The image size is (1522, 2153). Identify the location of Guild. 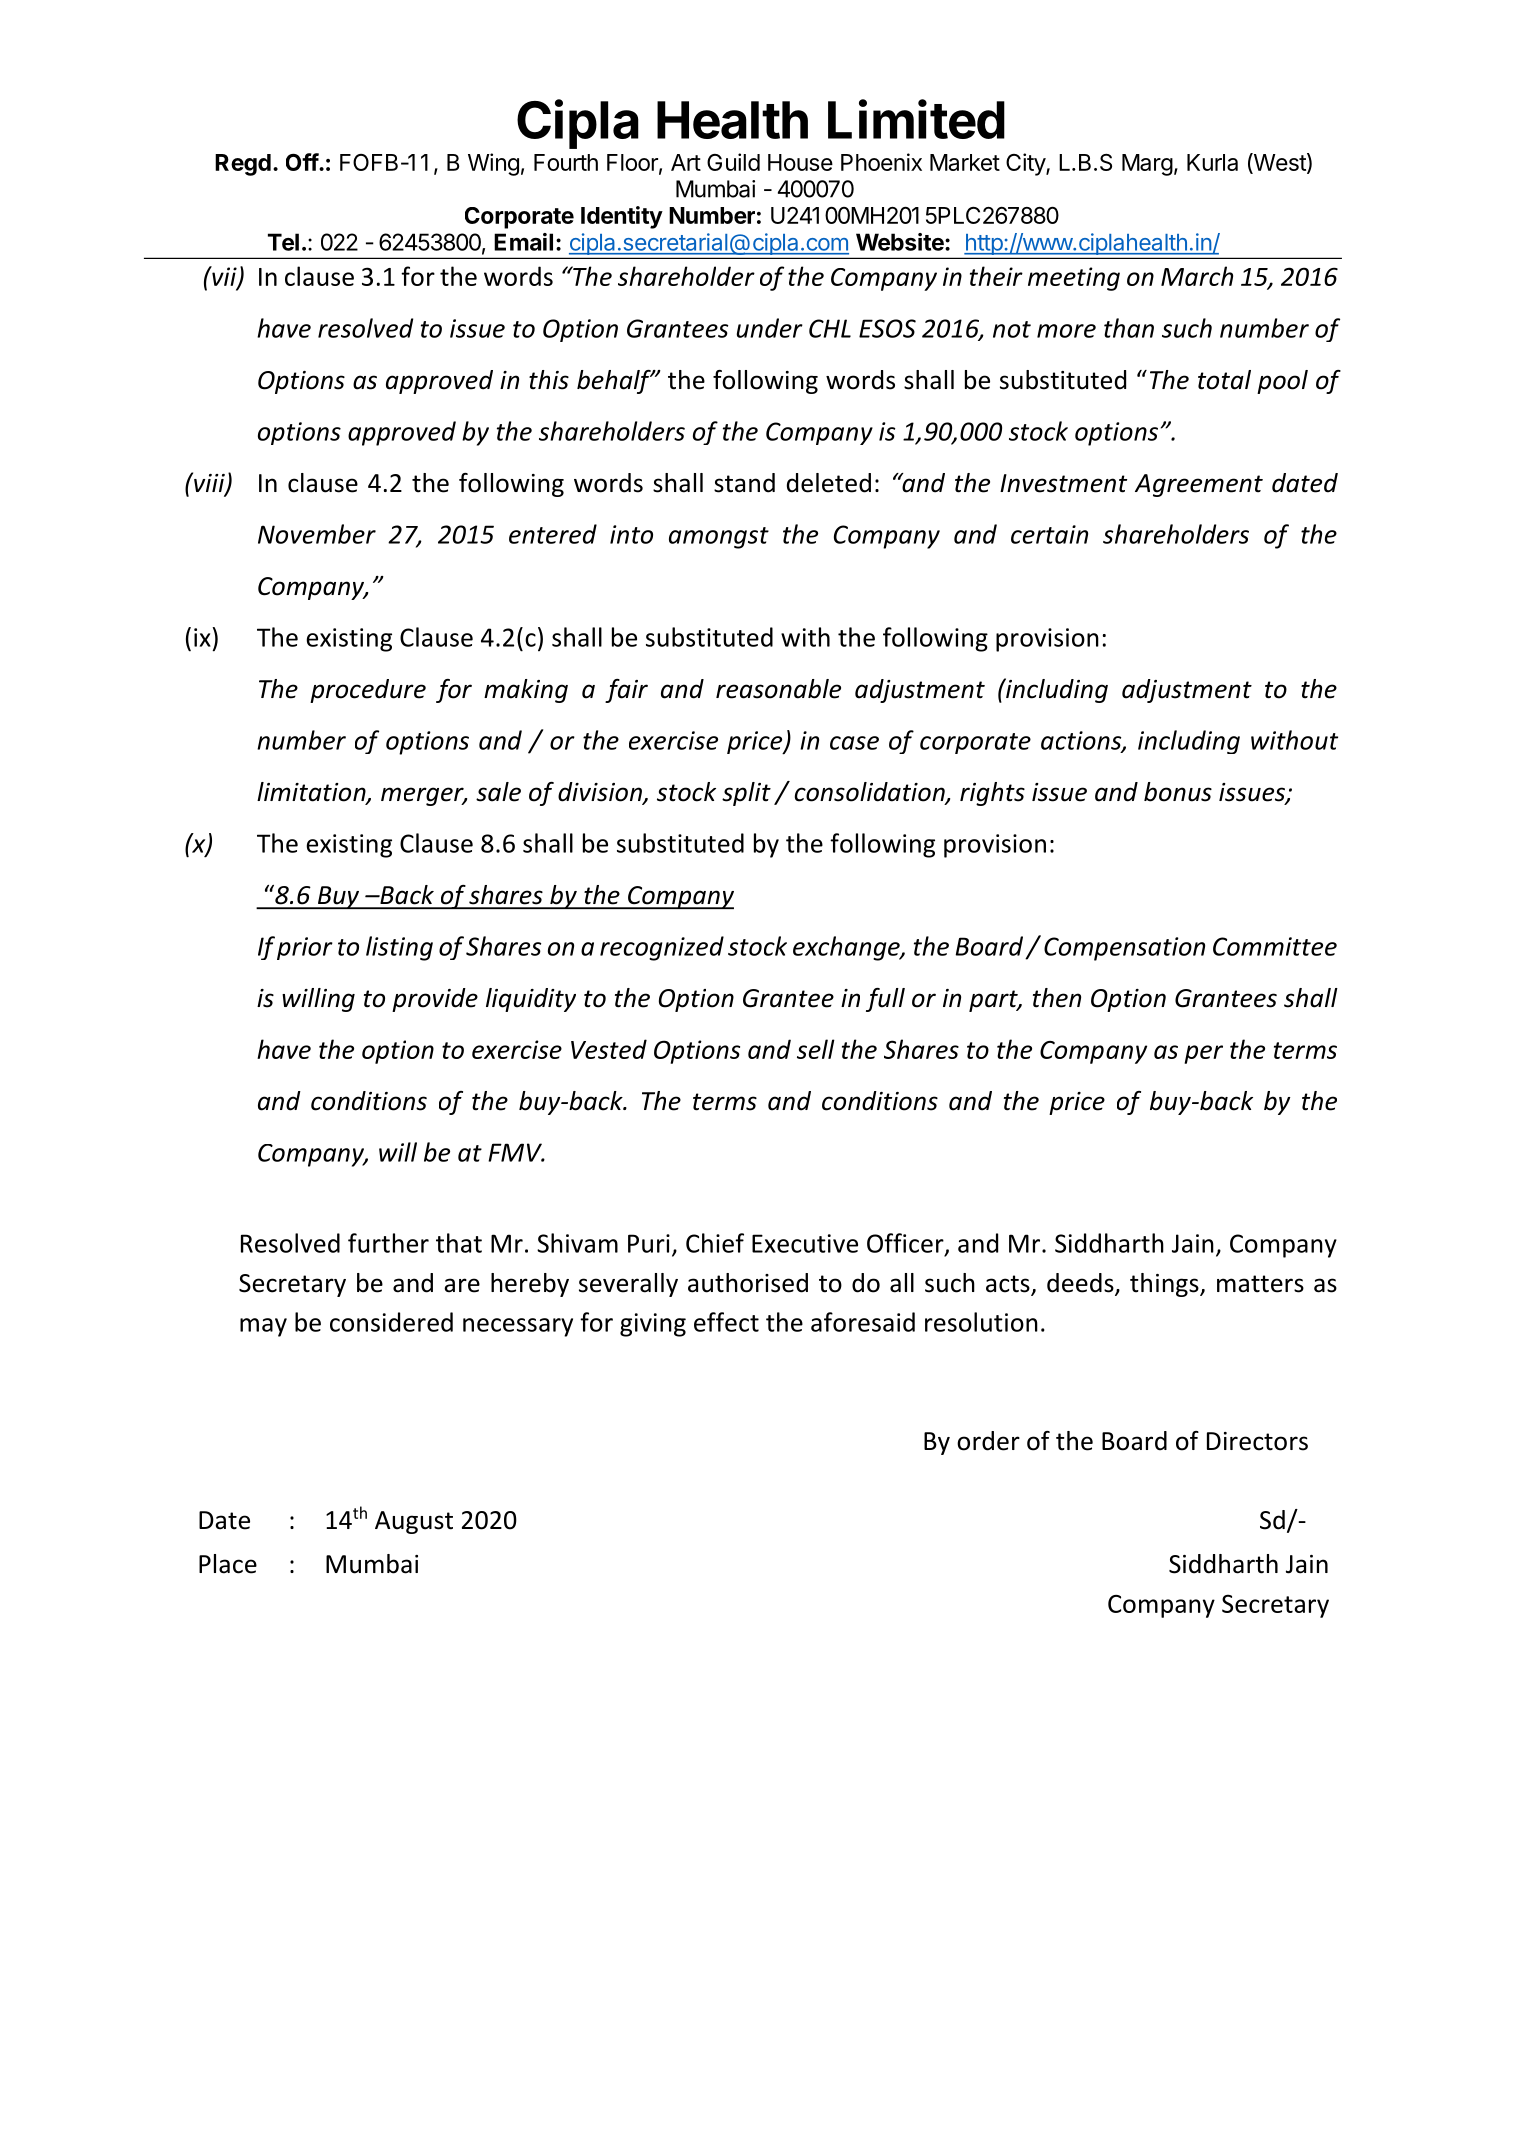
(733, 162).
